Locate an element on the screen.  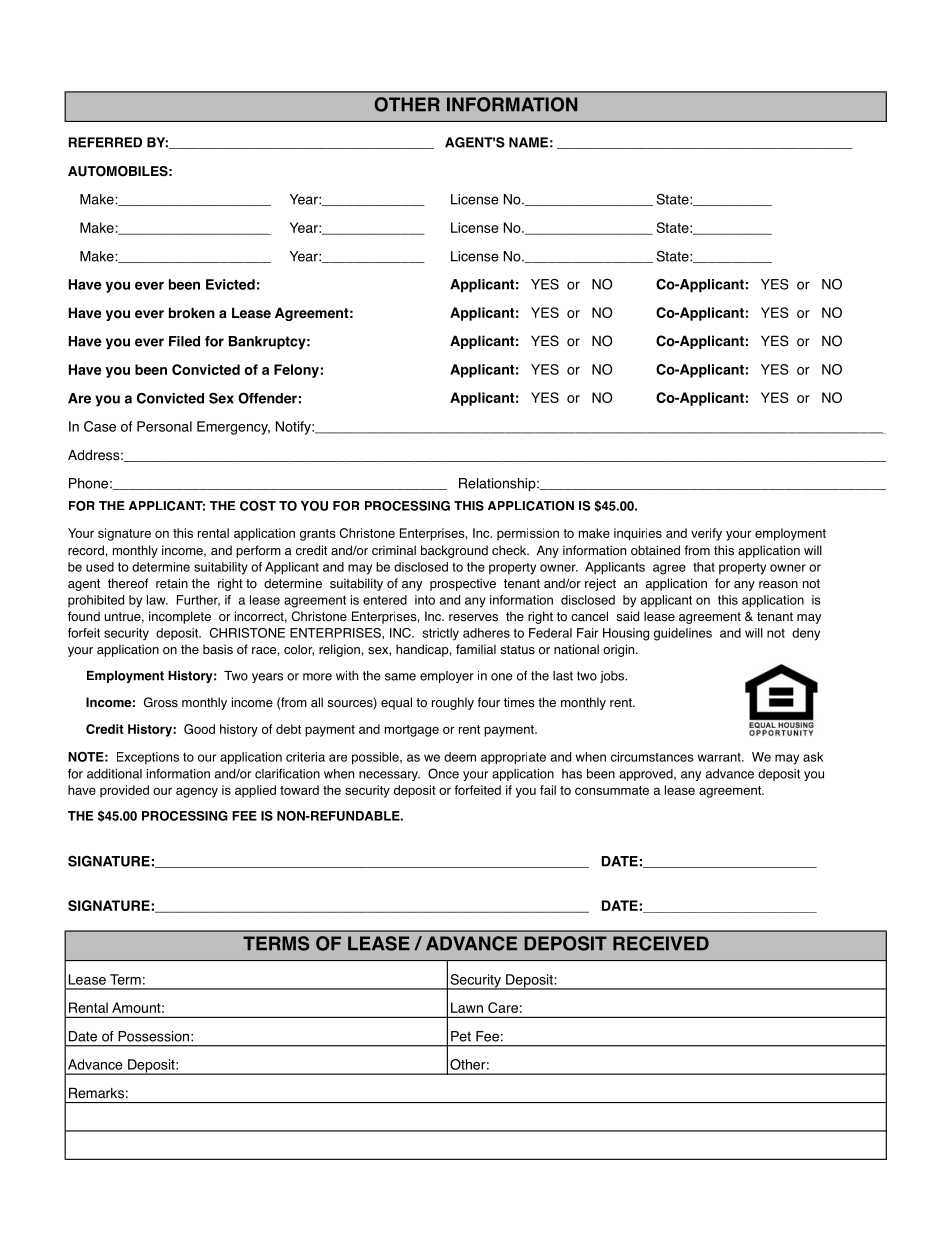
verify is located at coordinates (706, 534).
